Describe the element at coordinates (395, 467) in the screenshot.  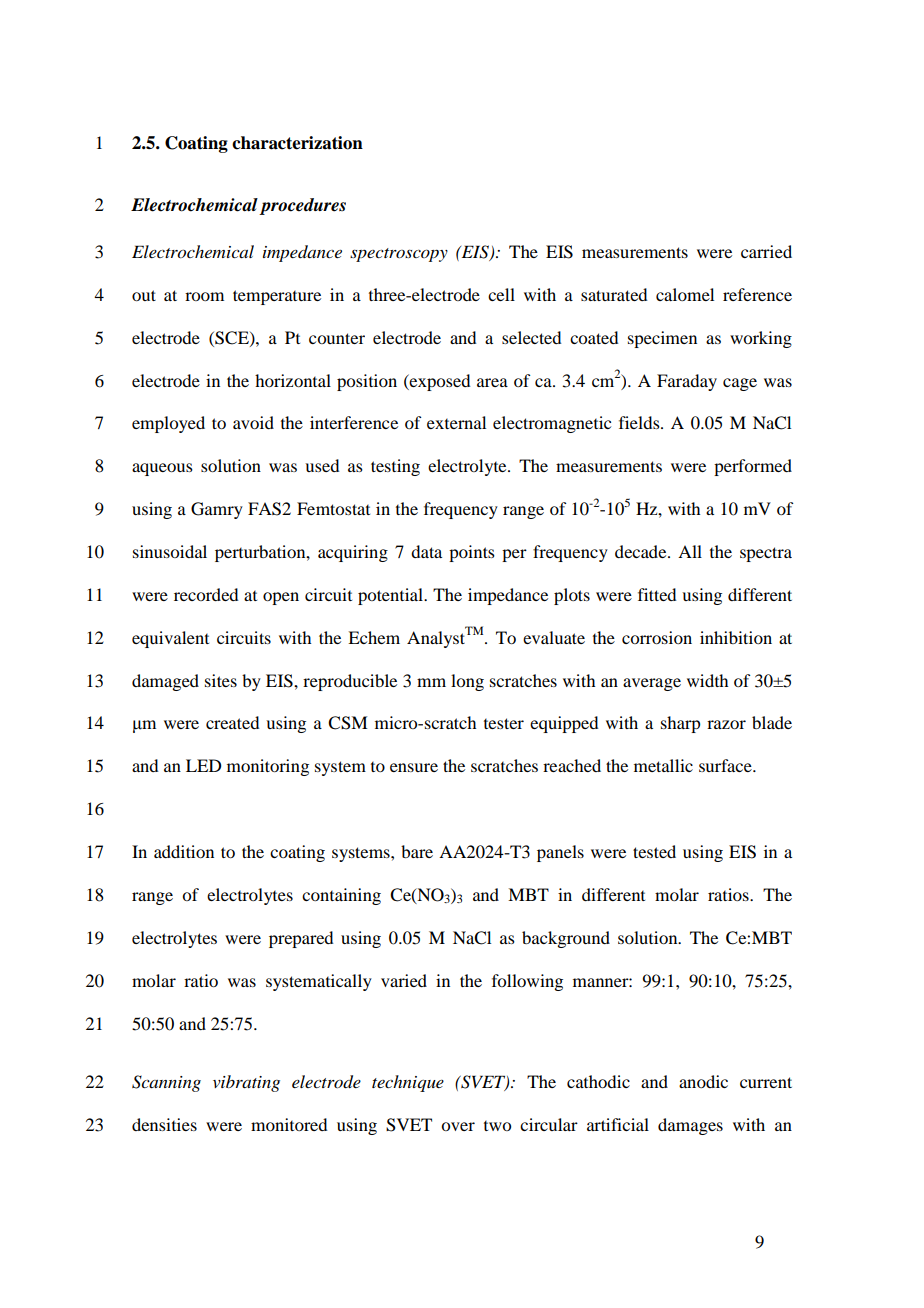
I see `testing` at that location.
